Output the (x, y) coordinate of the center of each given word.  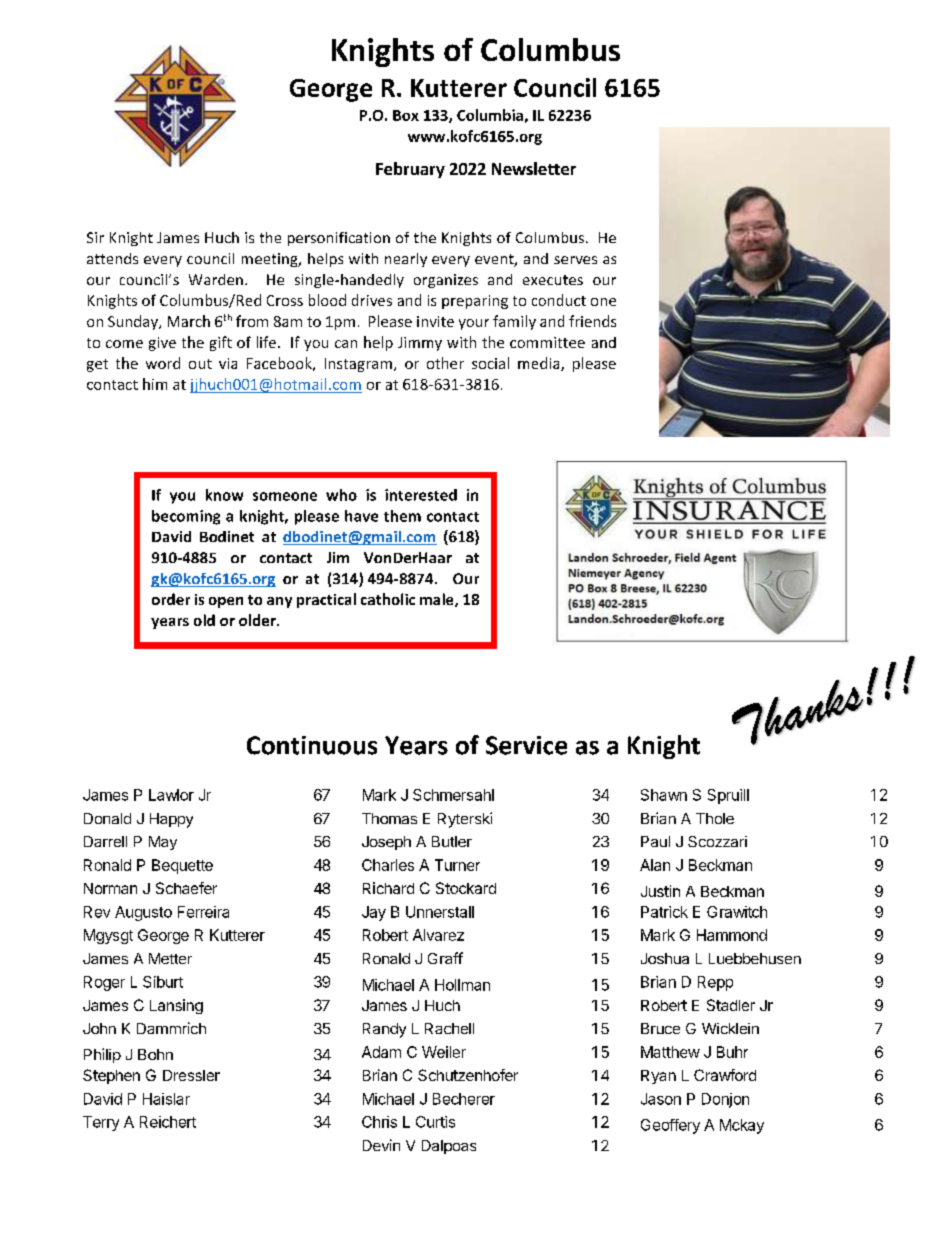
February (410, 170)
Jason (661, 1099)
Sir (95, 237)
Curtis (435, 1122)
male (438, 600)
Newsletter (534, 168)
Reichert (168, 1122)
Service (526, 745)
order (171, 599)
